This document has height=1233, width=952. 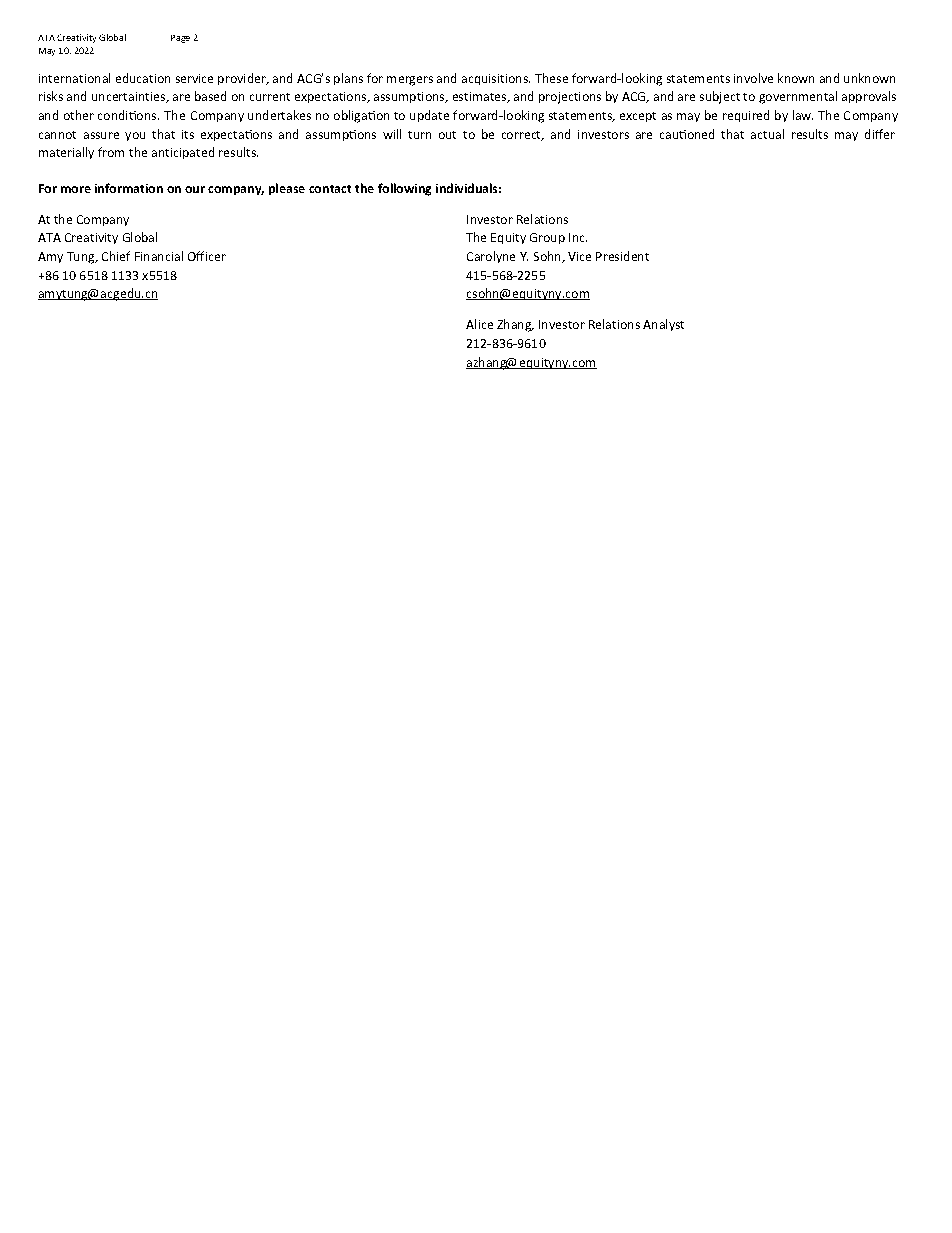 I want to click on actual, so click(x=767, y=134).
